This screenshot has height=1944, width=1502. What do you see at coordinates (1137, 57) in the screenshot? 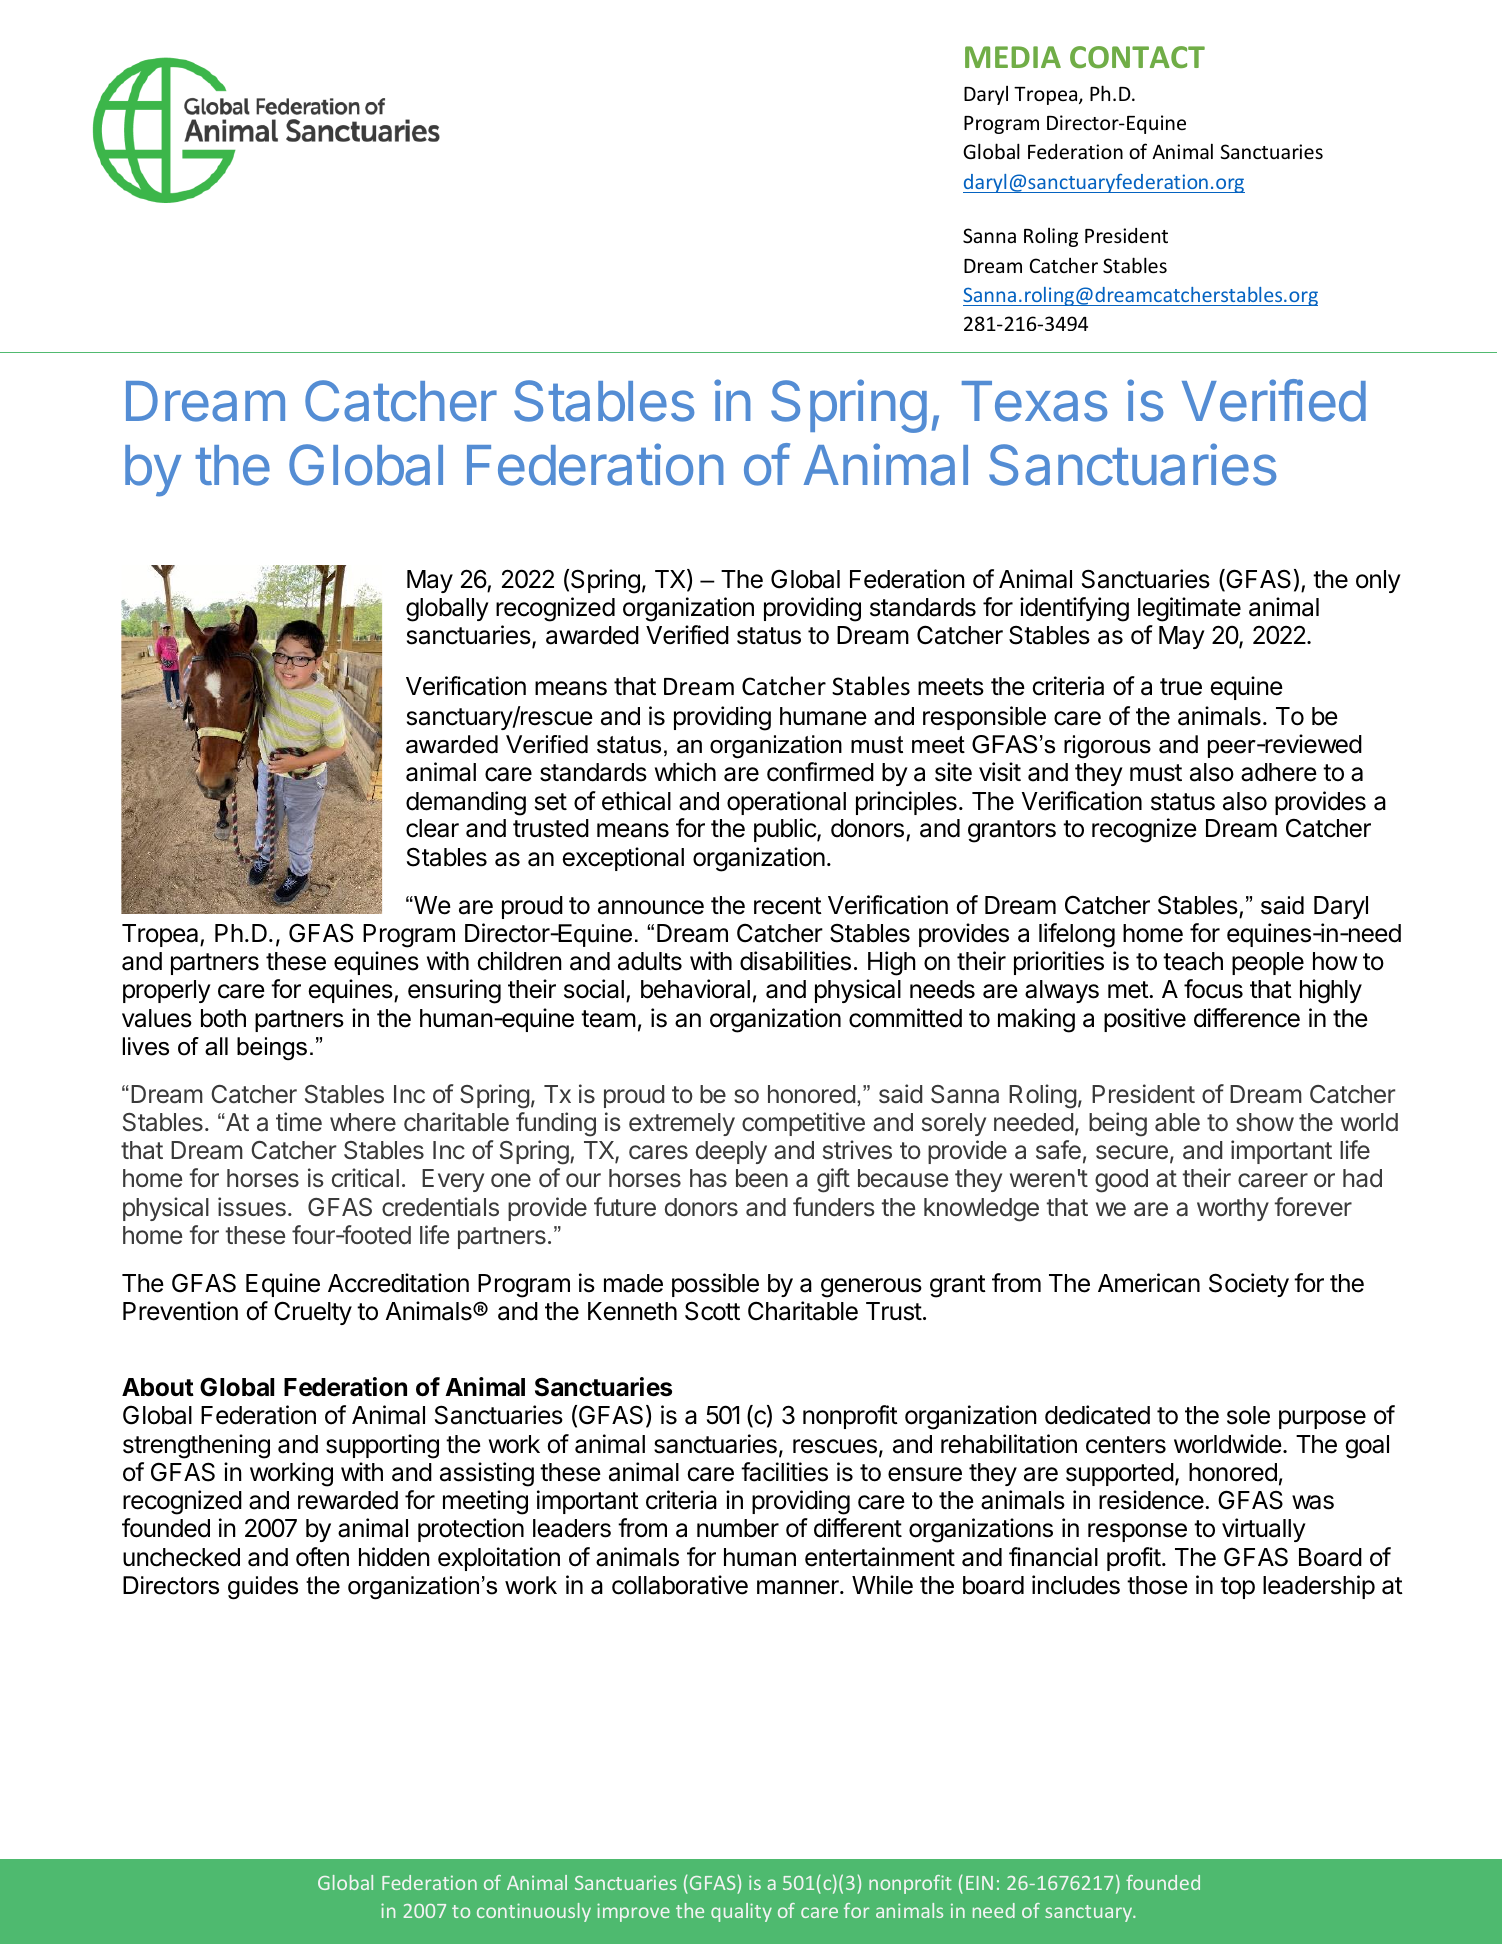
I see `CONTACT` at bounding box center [1137, 57].
